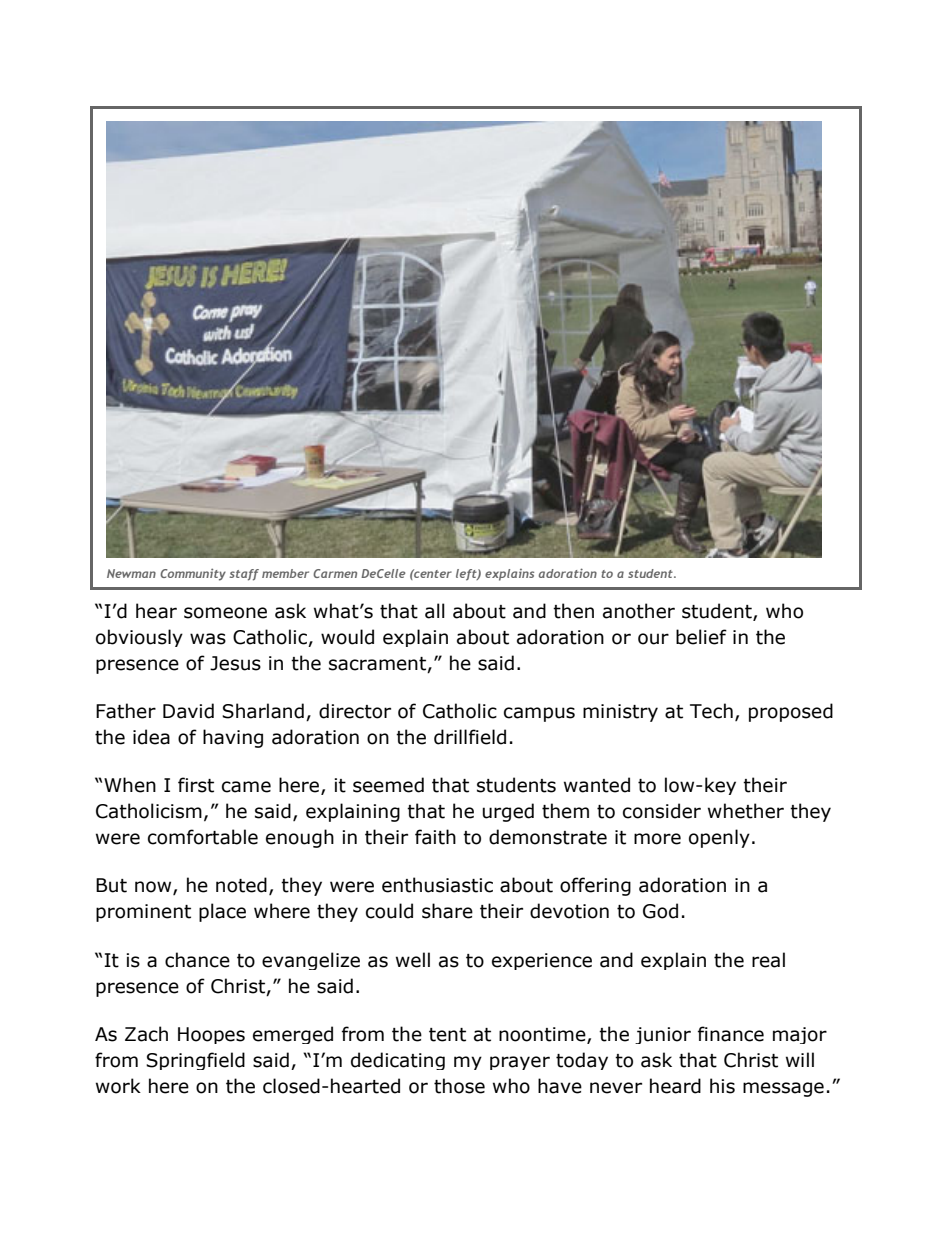  Describe the element at coordinates (459, 1086) in the screenshot. I see `those` at that location.
